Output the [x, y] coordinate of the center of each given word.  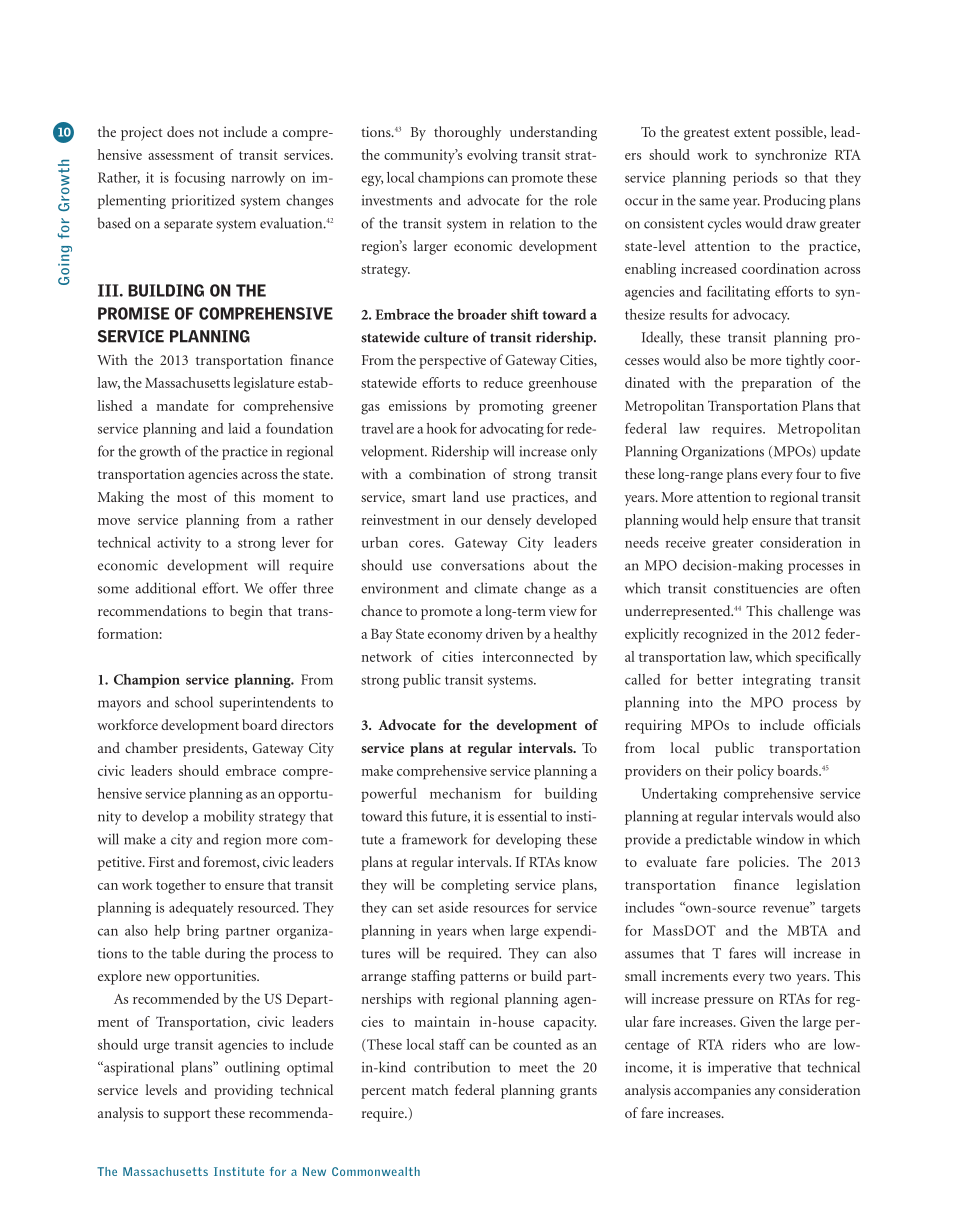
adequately [201, 909]
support [187, 1115]
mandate [182, 405]
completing [475, 886]
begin [246, 612]
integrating [777, 681]
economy [455, 637]
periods [755, 179]
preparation [777, 384]
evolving [492, 156]
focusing [200, 179]
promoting [511, 407]
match [430, 1089]
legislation [828, 886]
